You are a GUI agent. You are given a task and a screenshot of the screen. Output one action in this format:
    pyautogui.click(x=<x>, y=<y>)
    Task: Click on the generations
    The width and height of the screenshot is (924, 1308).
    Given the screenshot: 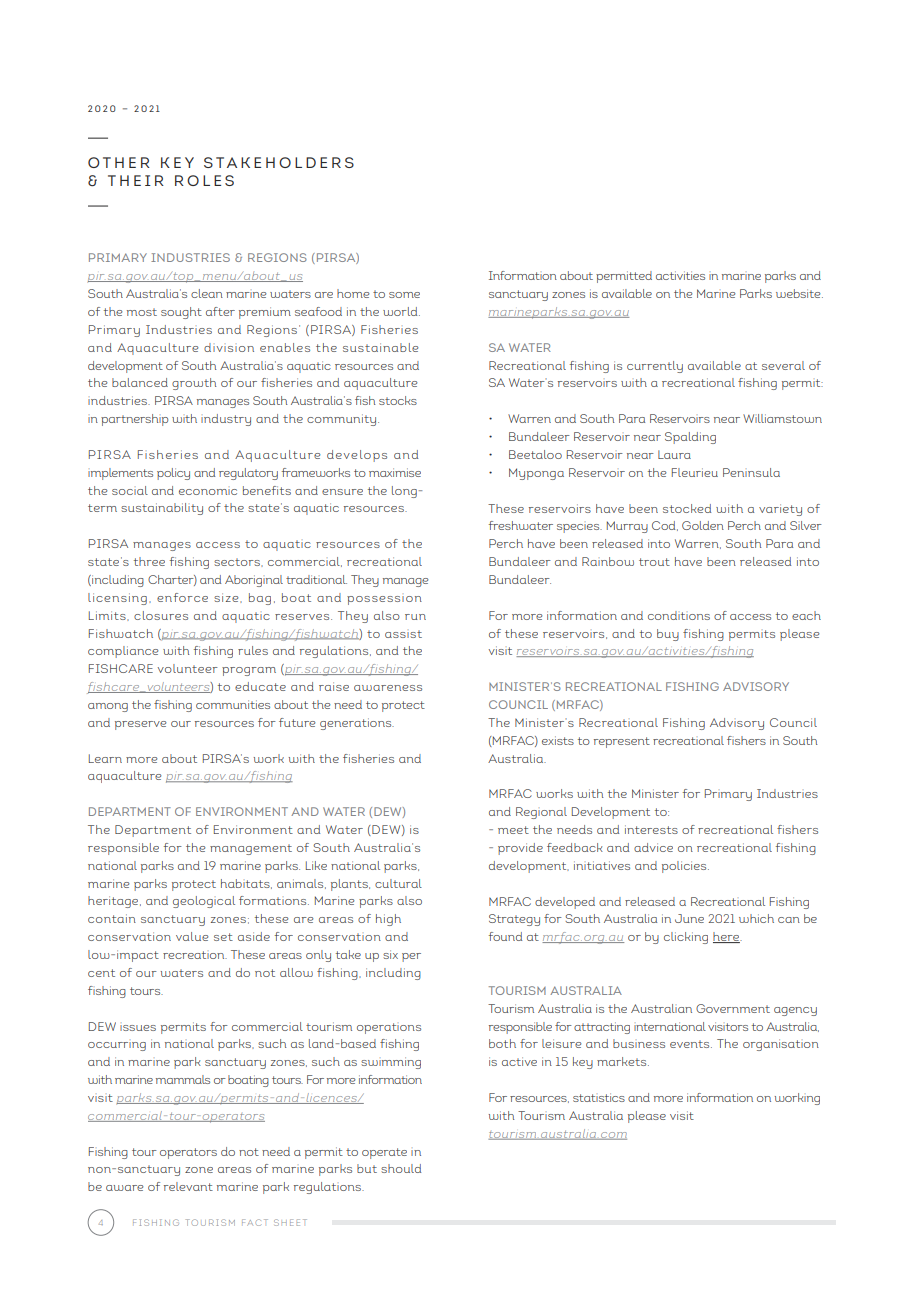 What is the action you would take?
    pyautogui.click(x=357, y=724)
